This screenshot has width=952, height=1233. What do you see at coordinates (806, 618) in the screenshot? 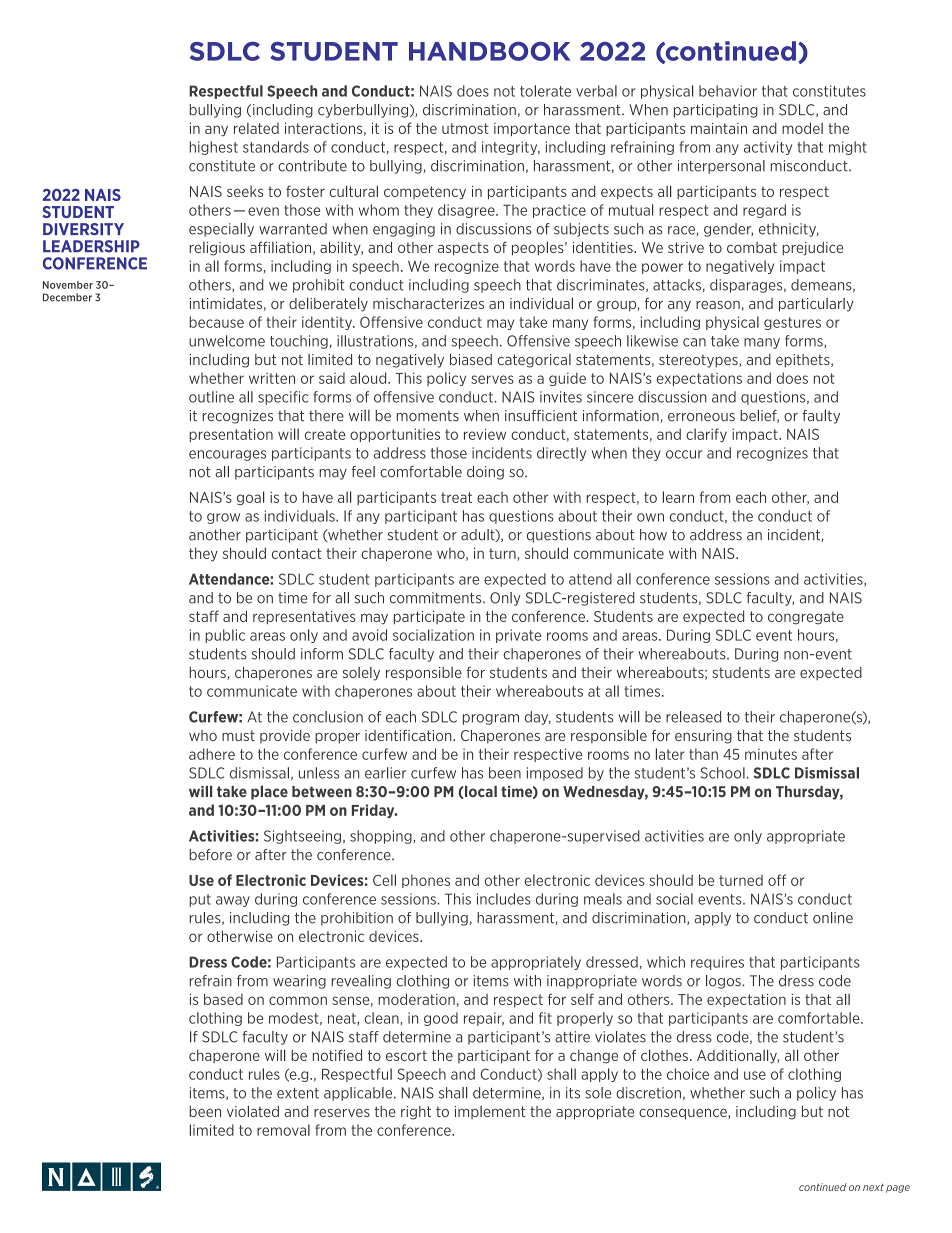
I see `congregate` at bounding box center [806, 618].
